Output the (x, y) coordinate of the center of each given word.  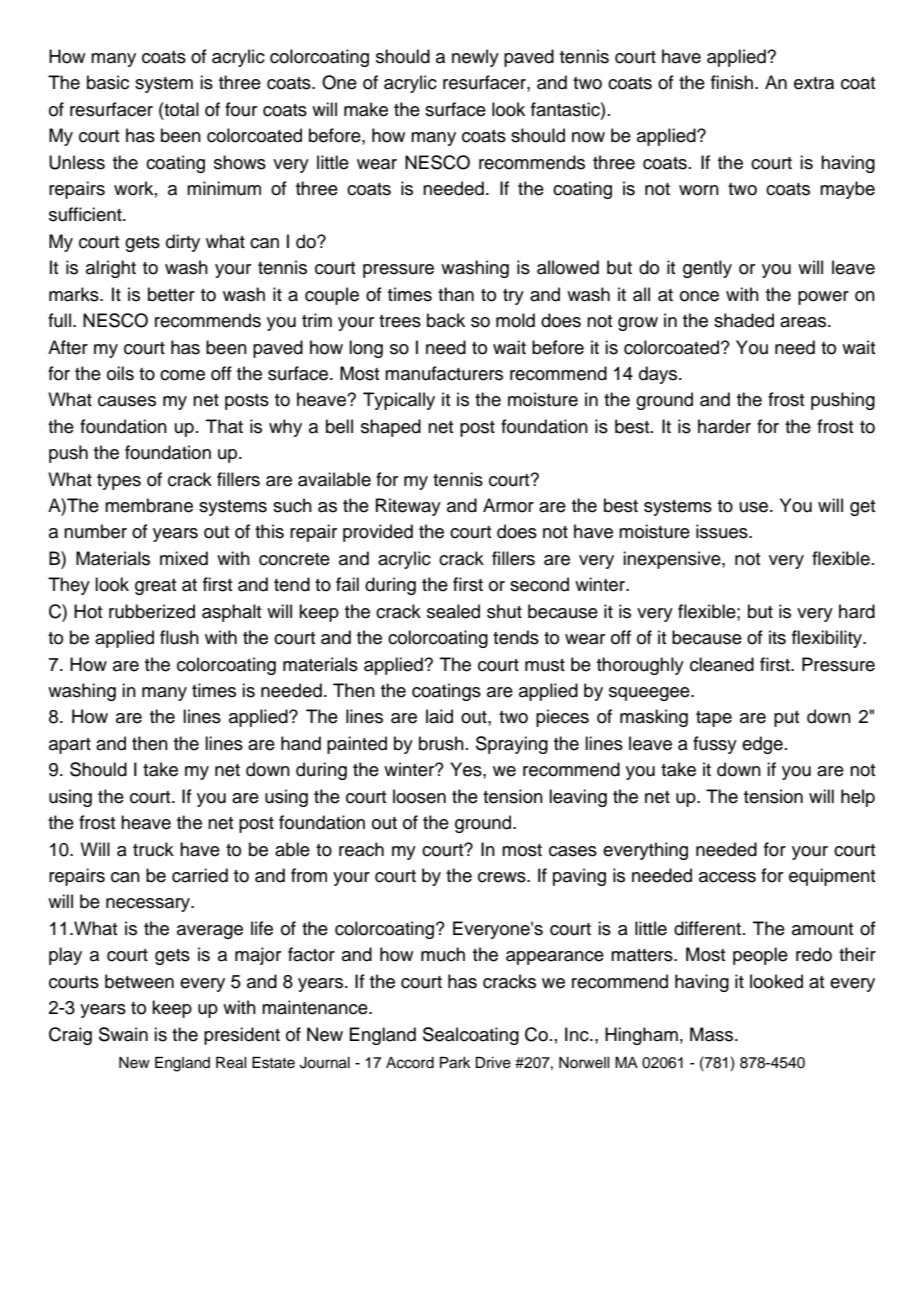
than (456, 294)
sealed (453, 611)
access (727, 877)
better (171, 294)
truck (153, 849)
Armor (508, 505)
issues (723, 531)
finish (733, 82)
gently (707, 269)
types (119, 482)
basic (108, 82)
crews (503, 877)
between (139, 981)
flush (179, 637)
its (777, 637)
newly (475, 58)
